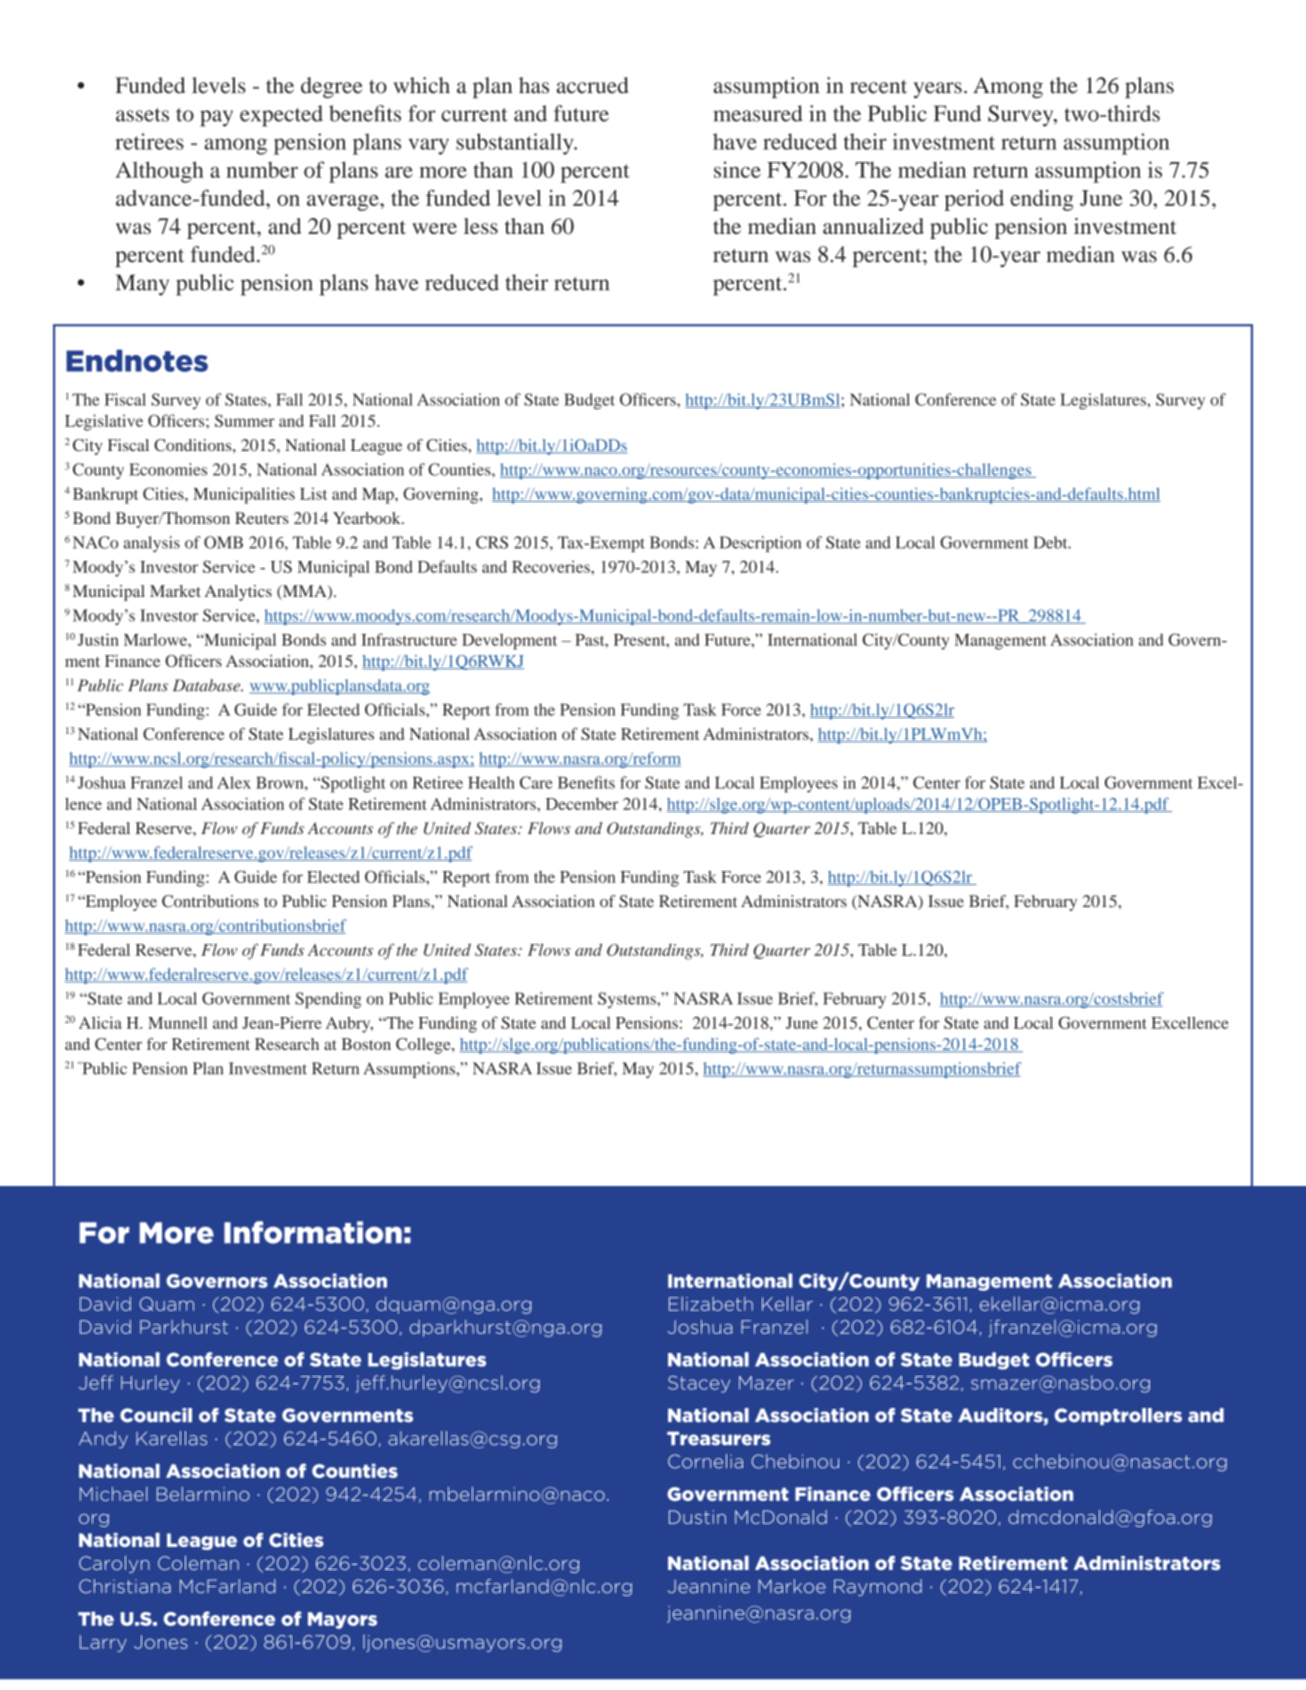  I want to click on recent, so click(878, 87).
